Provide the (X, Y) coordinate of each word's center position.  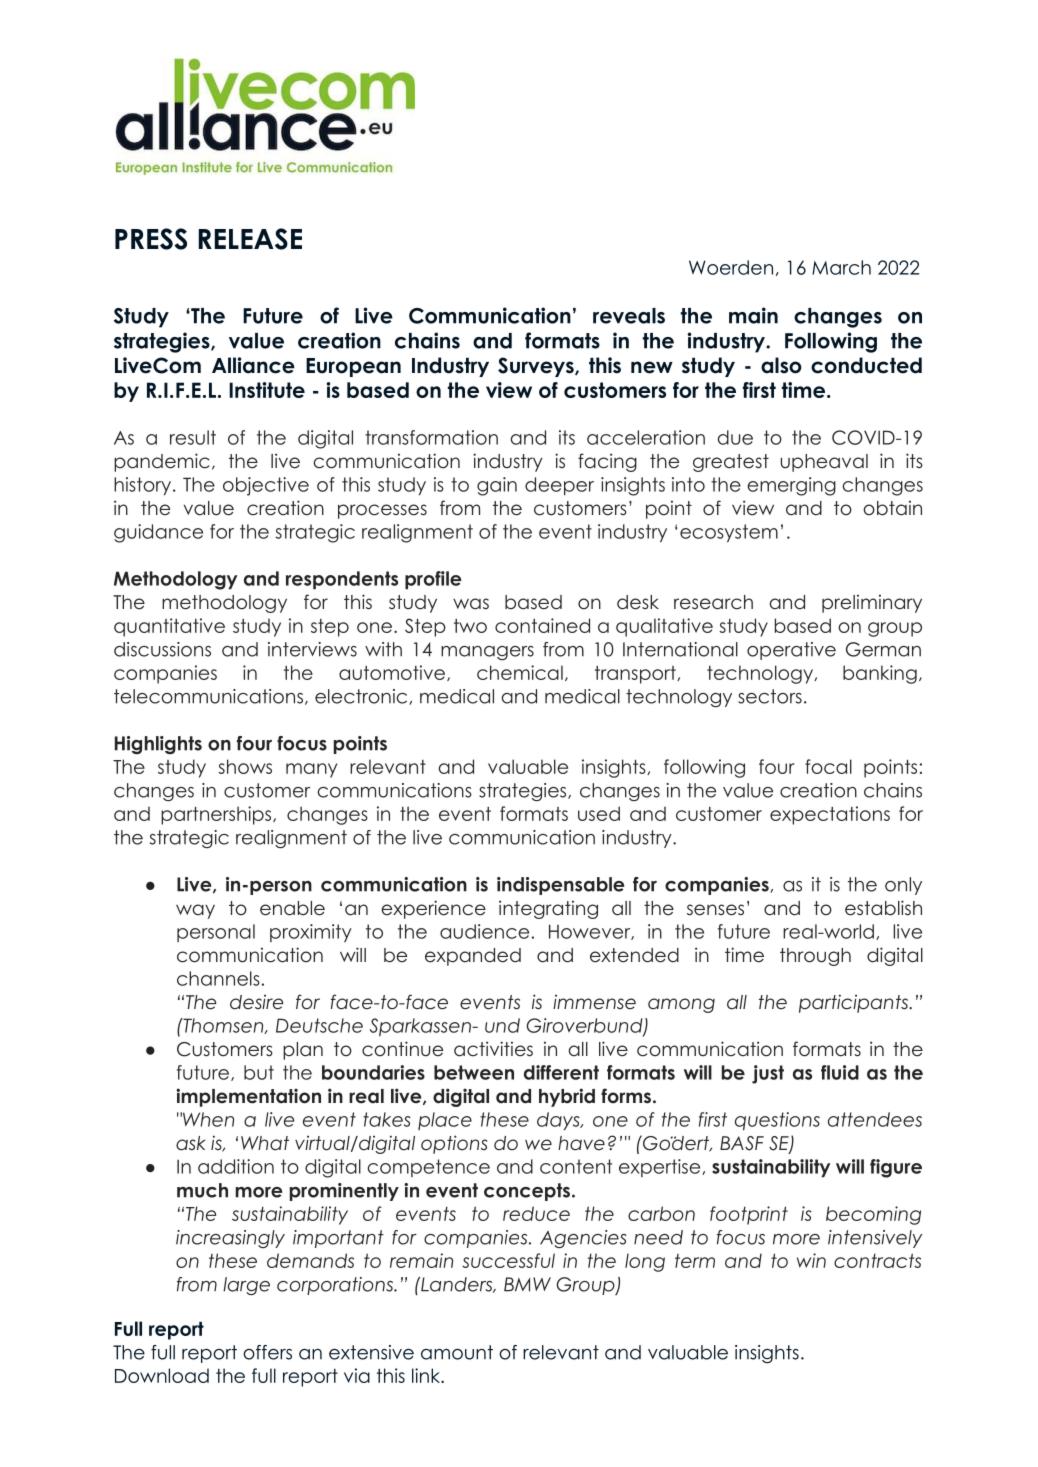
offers (267, 1352)
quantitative (169, 627)
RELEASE (250, 239)
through (815, 957)
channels (218, 978)
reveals (629, 316)
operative (791, 651)
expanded (473, 957)
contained (542, 625)
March (841, 267)
